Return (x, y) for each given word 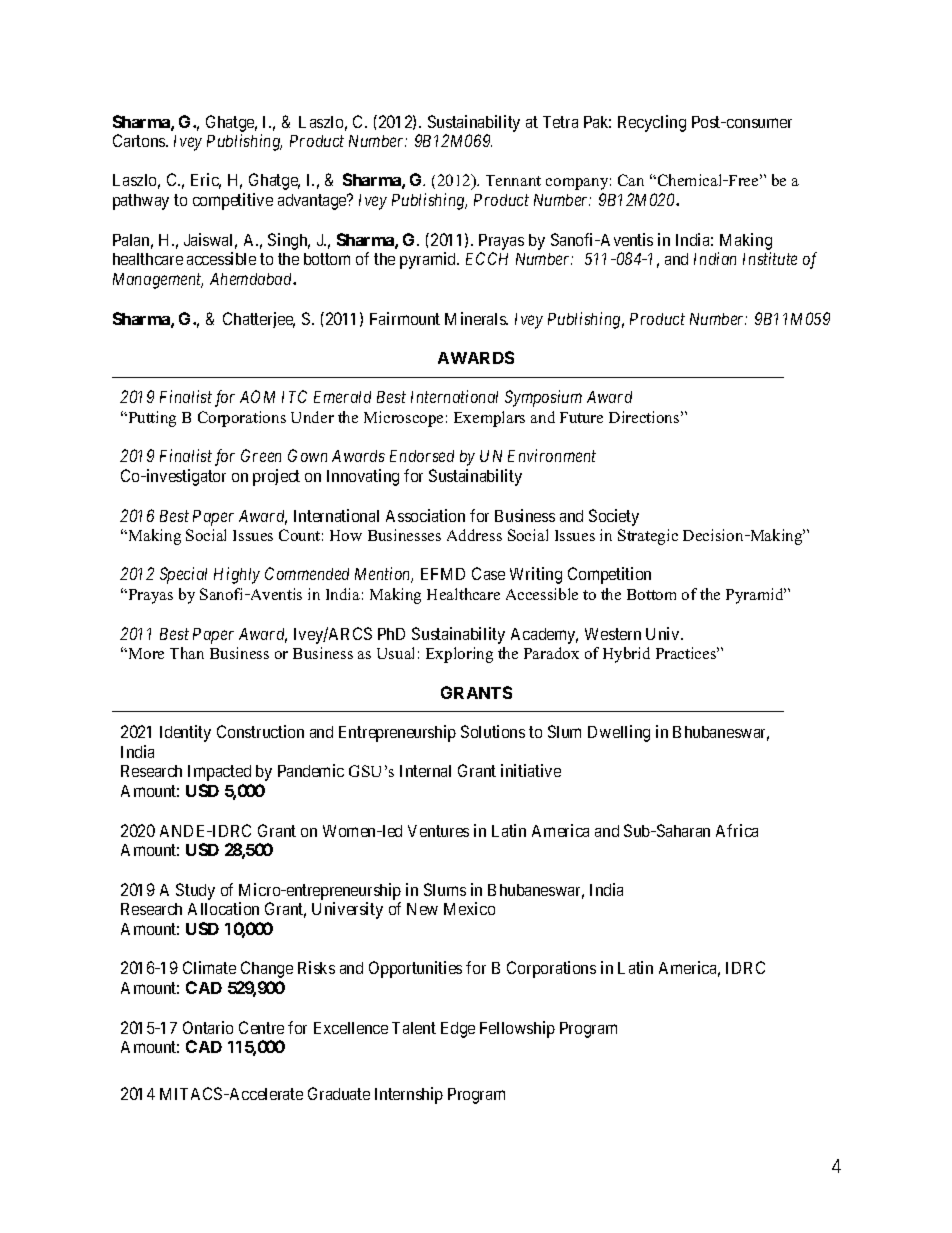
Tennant (513, 180)
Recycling (652, 123)
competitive (233, 201)
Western (613, 634)
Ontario (208, 1027)
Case (488, 573)
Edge (458, 1030)
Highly (237, 575)
